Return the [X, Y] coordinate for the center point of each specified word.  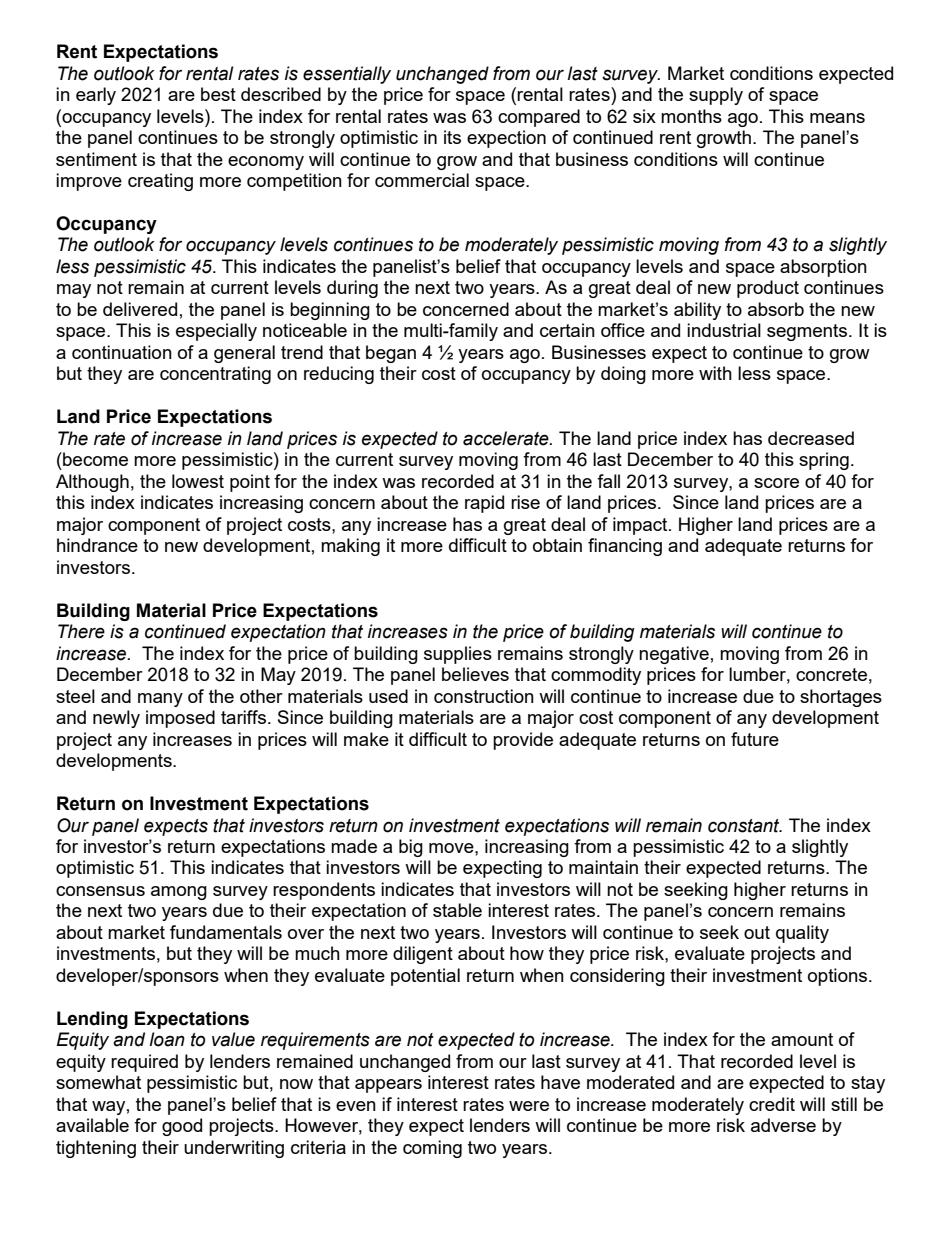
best [218, 94]
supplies [458, 655]
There [81, 631]
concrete [831, 674]
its [452, 137]
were [529, 1106]
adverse [783, 1125]
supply [716, 96]
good [182, 1127]
